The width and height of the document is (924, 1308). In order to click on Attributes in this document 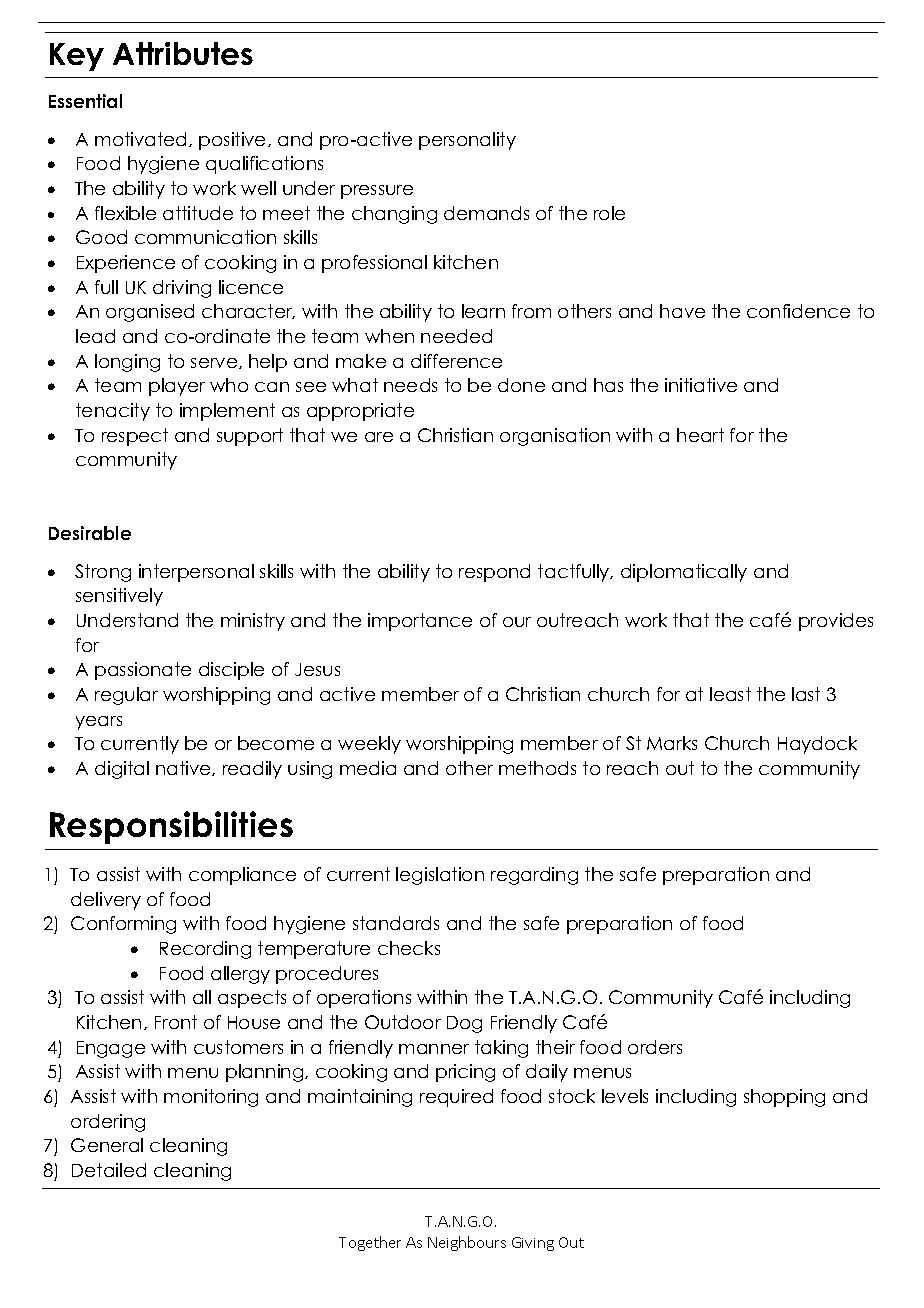, I will do `click(183, 53)`.
